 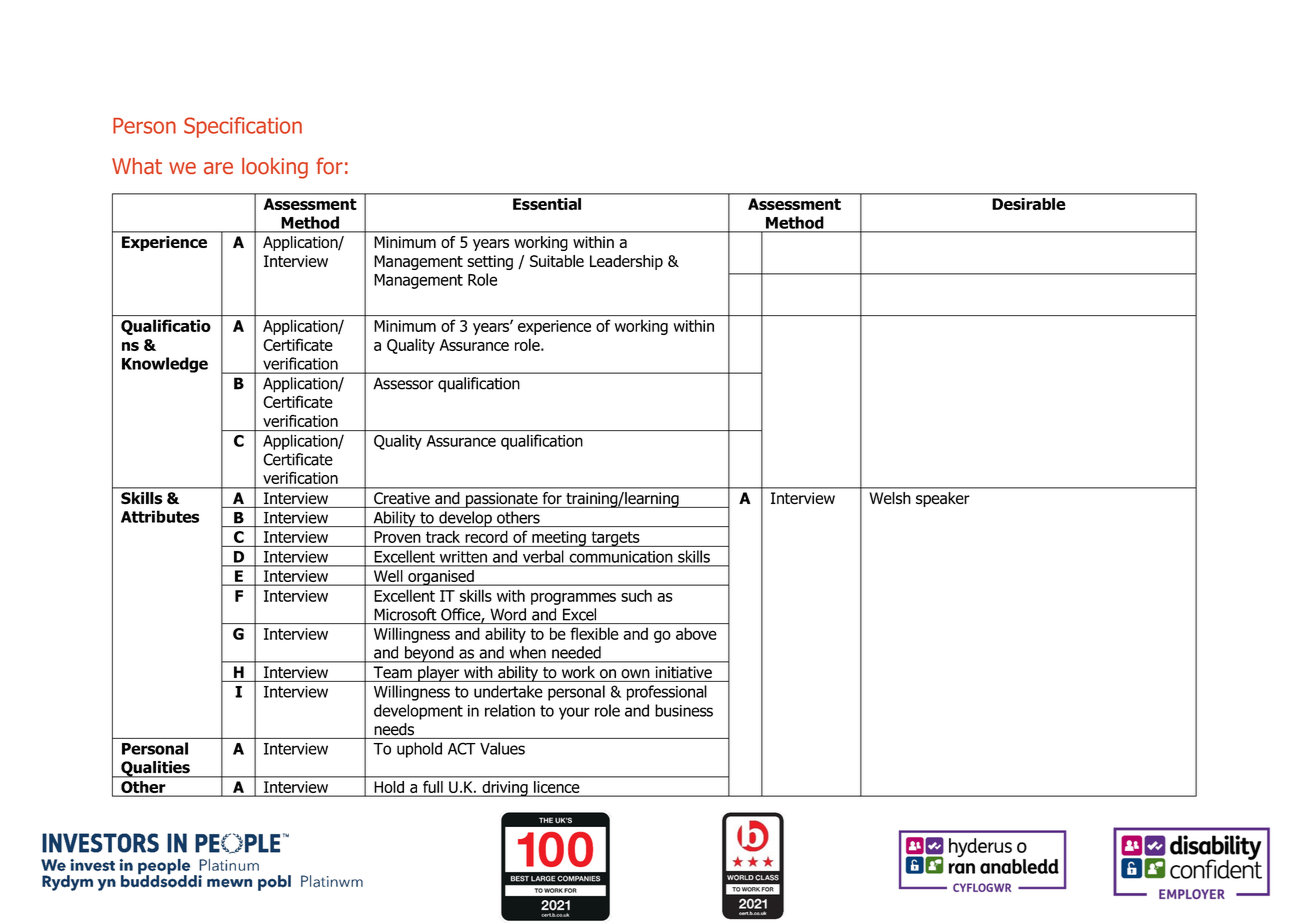 I want to click on Qualities, so click(x=155, y=769).
